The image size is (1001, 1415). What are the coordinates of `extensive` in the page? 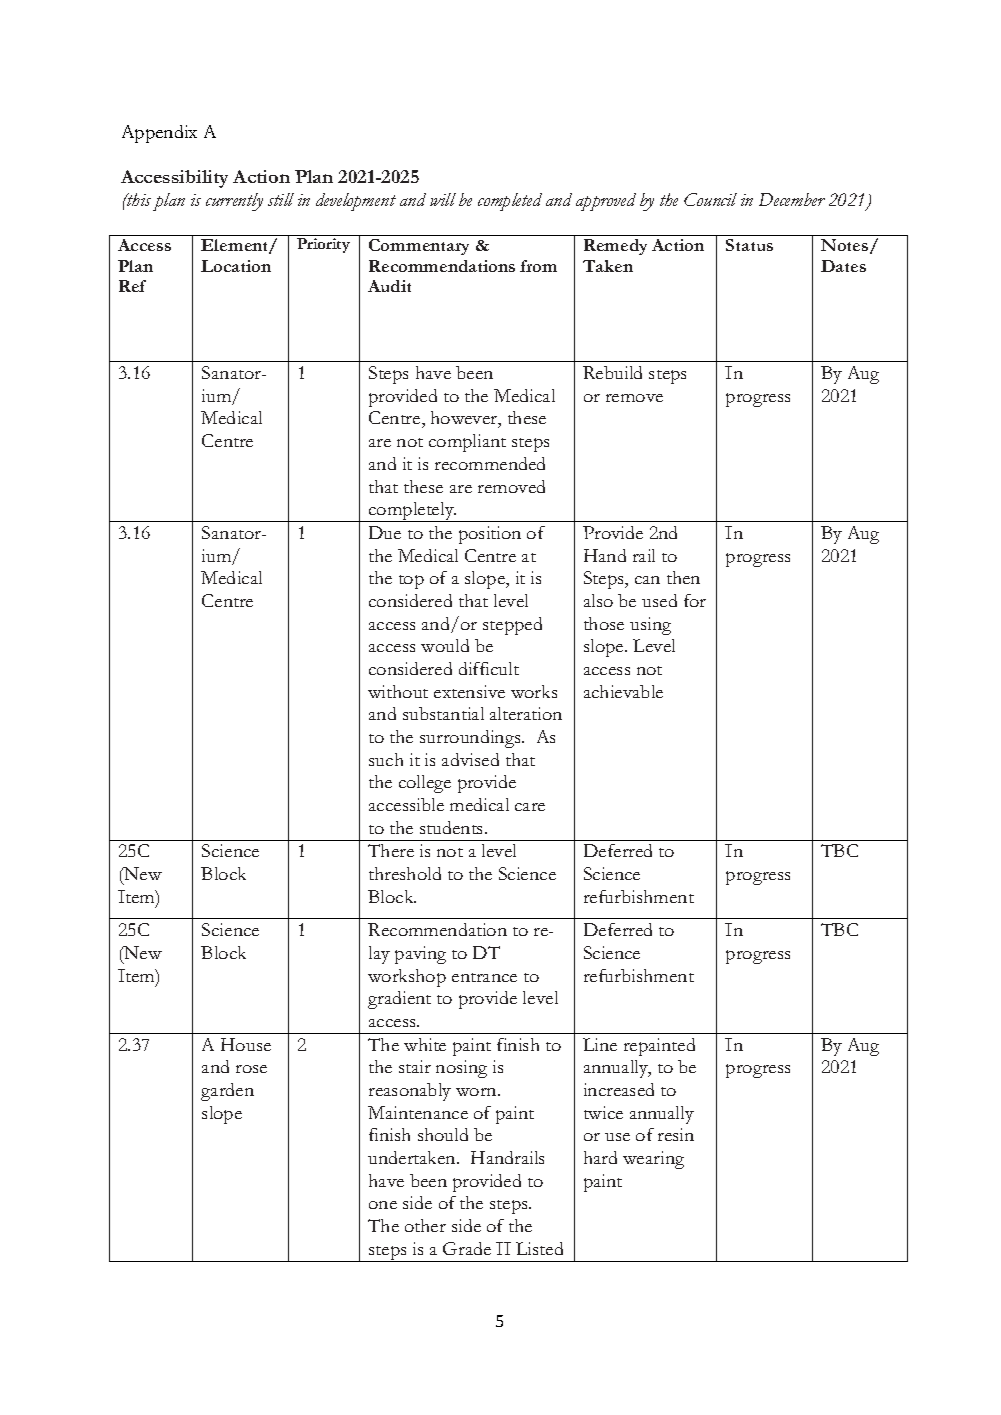 It's located at (469, 691).
